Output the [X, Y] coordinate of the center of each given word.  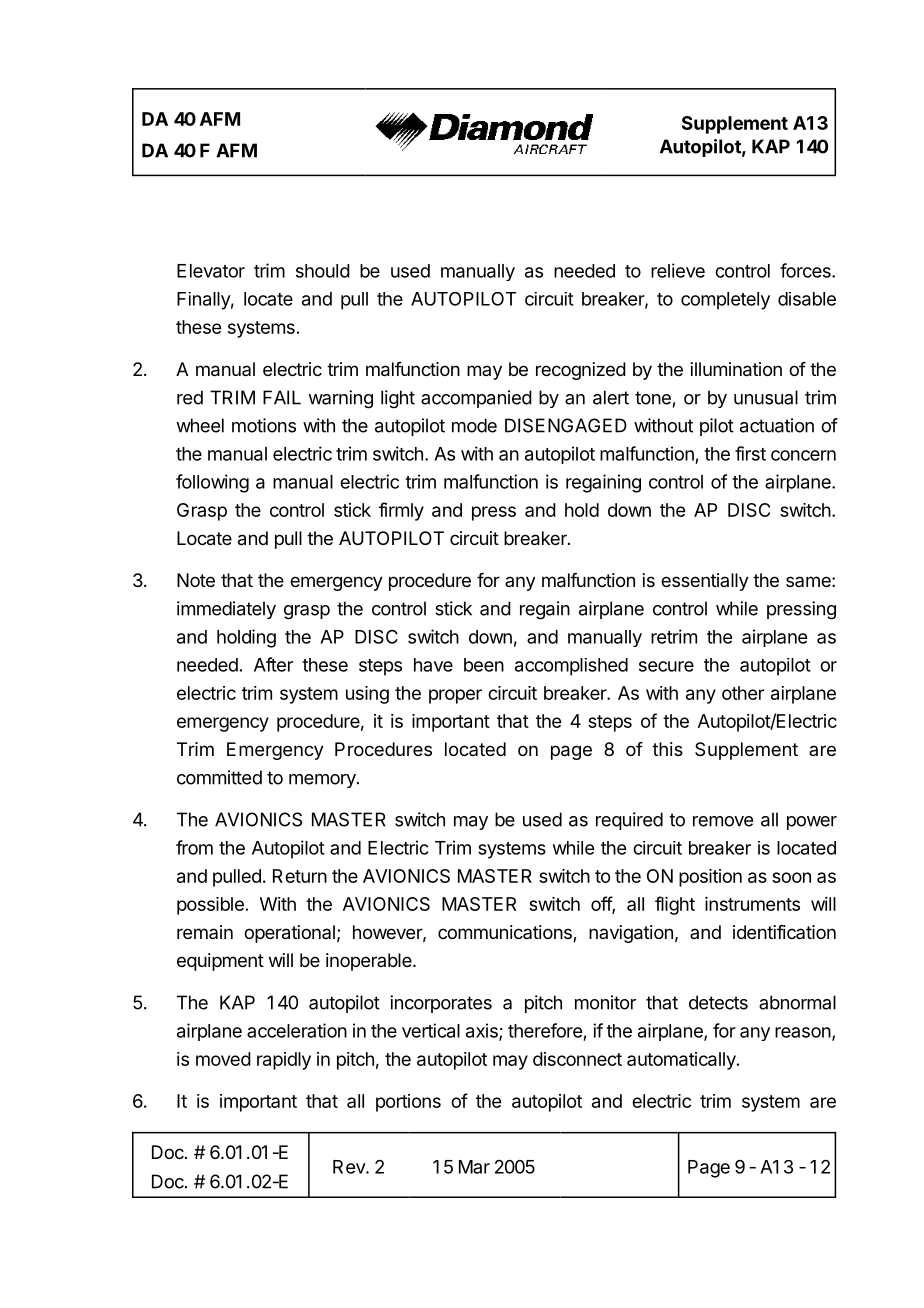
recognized [581, 371]
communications [506, 933]
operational [289, 934]
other [743, 693]
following [212, 483]
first [750, 453]
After [273, 664]
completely [725, 301]
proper [455, 696]
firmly [401, 511]
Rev [350, 1167]
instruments [752, 904]
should [323, 271]
